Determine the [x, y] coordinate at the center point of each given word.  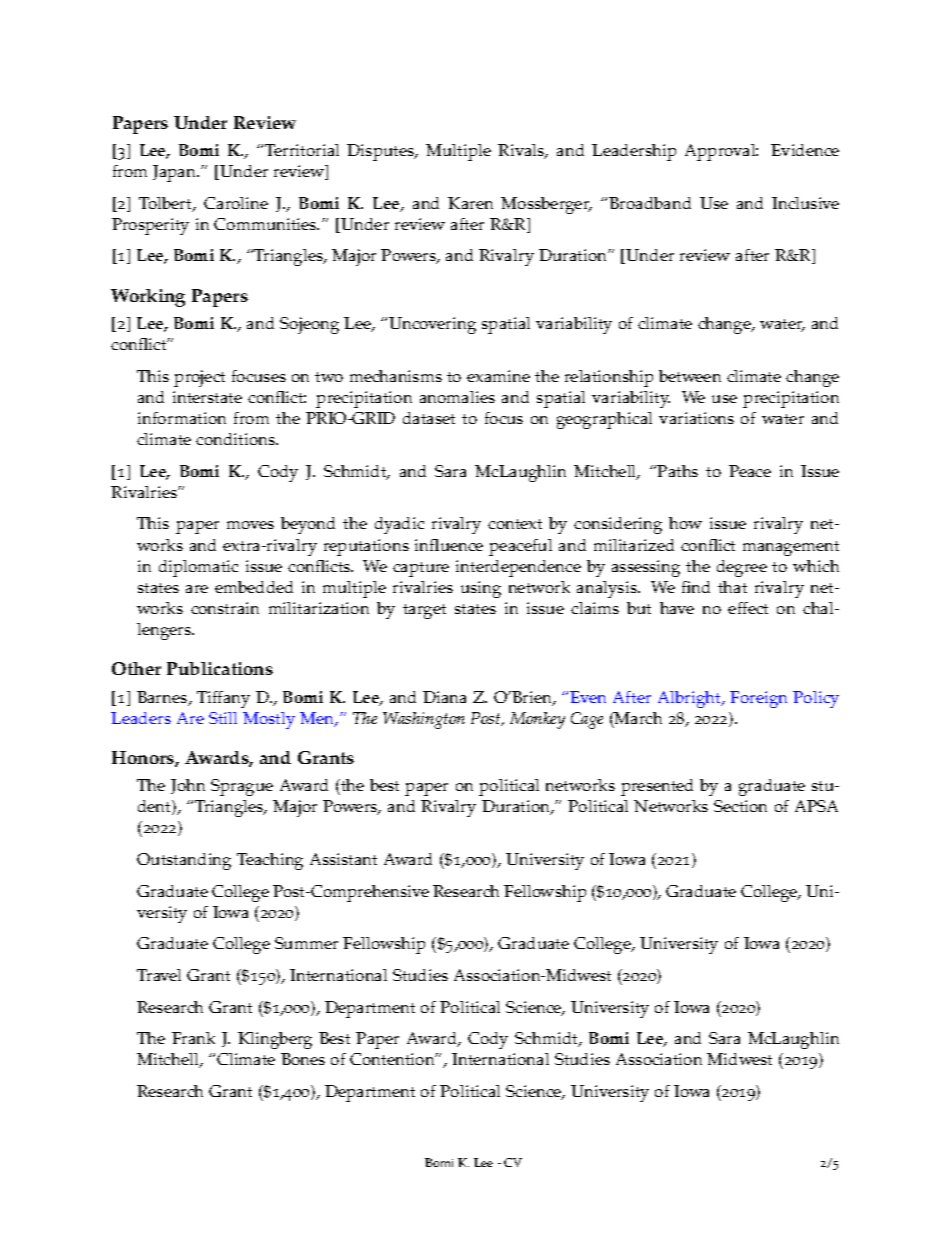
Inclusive [805, 203]
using [481, 589]
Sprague [242, 787]
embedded [254, 587]
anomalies [457, 397]
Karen [470, 203]
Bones [303, 1059]
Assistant [343, 859]
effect [748, 608]
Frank [193, 1038]
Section [740, 806]
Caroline [236, 203]
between [690, 376]
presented [657, 787]
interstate [207, 397]
